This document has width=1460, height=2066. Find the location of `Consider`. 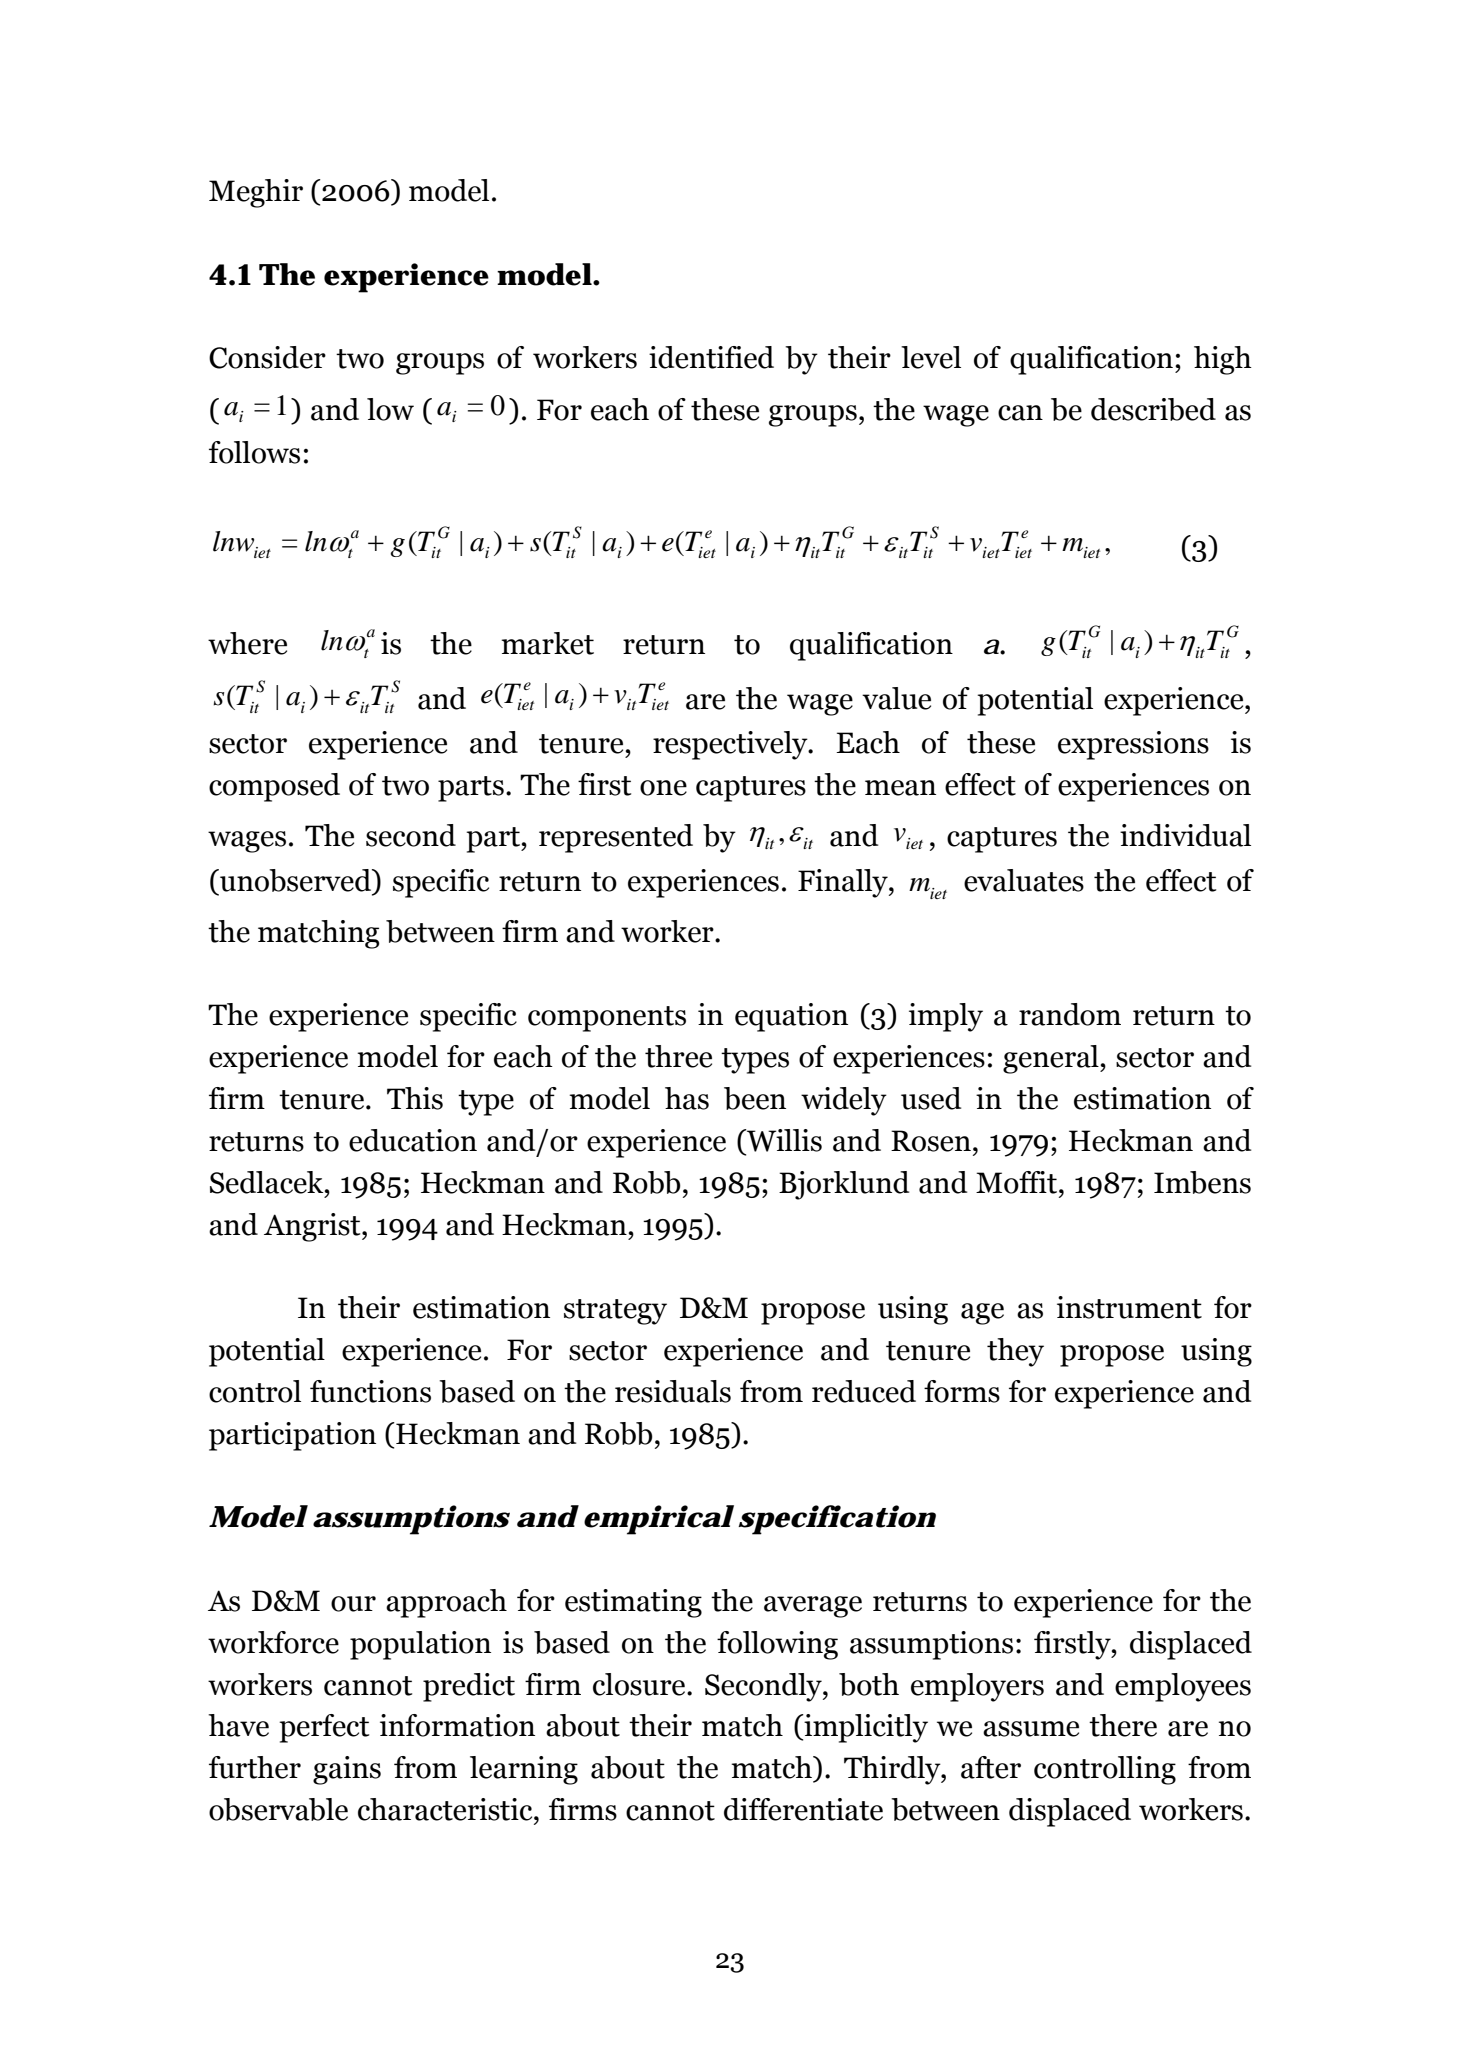

Consider is located at coordinates (267, 357).
